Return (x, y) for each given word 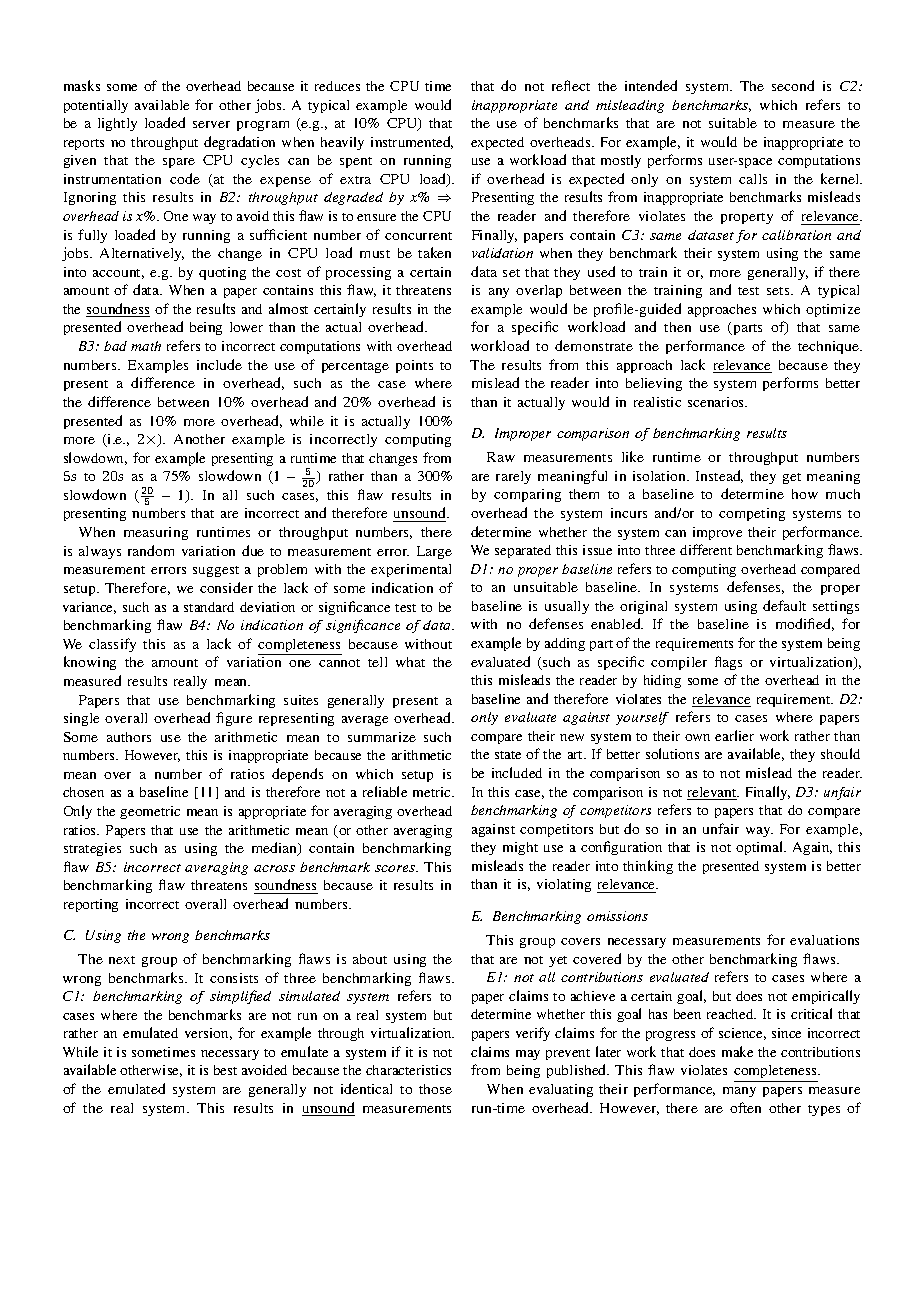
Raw (501, 457)
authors (129, 737)
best (225, 1070)
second (793, 85)
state (508, 755)
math (146, 346)
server (211, 124)
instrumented (412, 142)
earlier (734, 735)
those (435, 1089)
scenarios (717, 402)
